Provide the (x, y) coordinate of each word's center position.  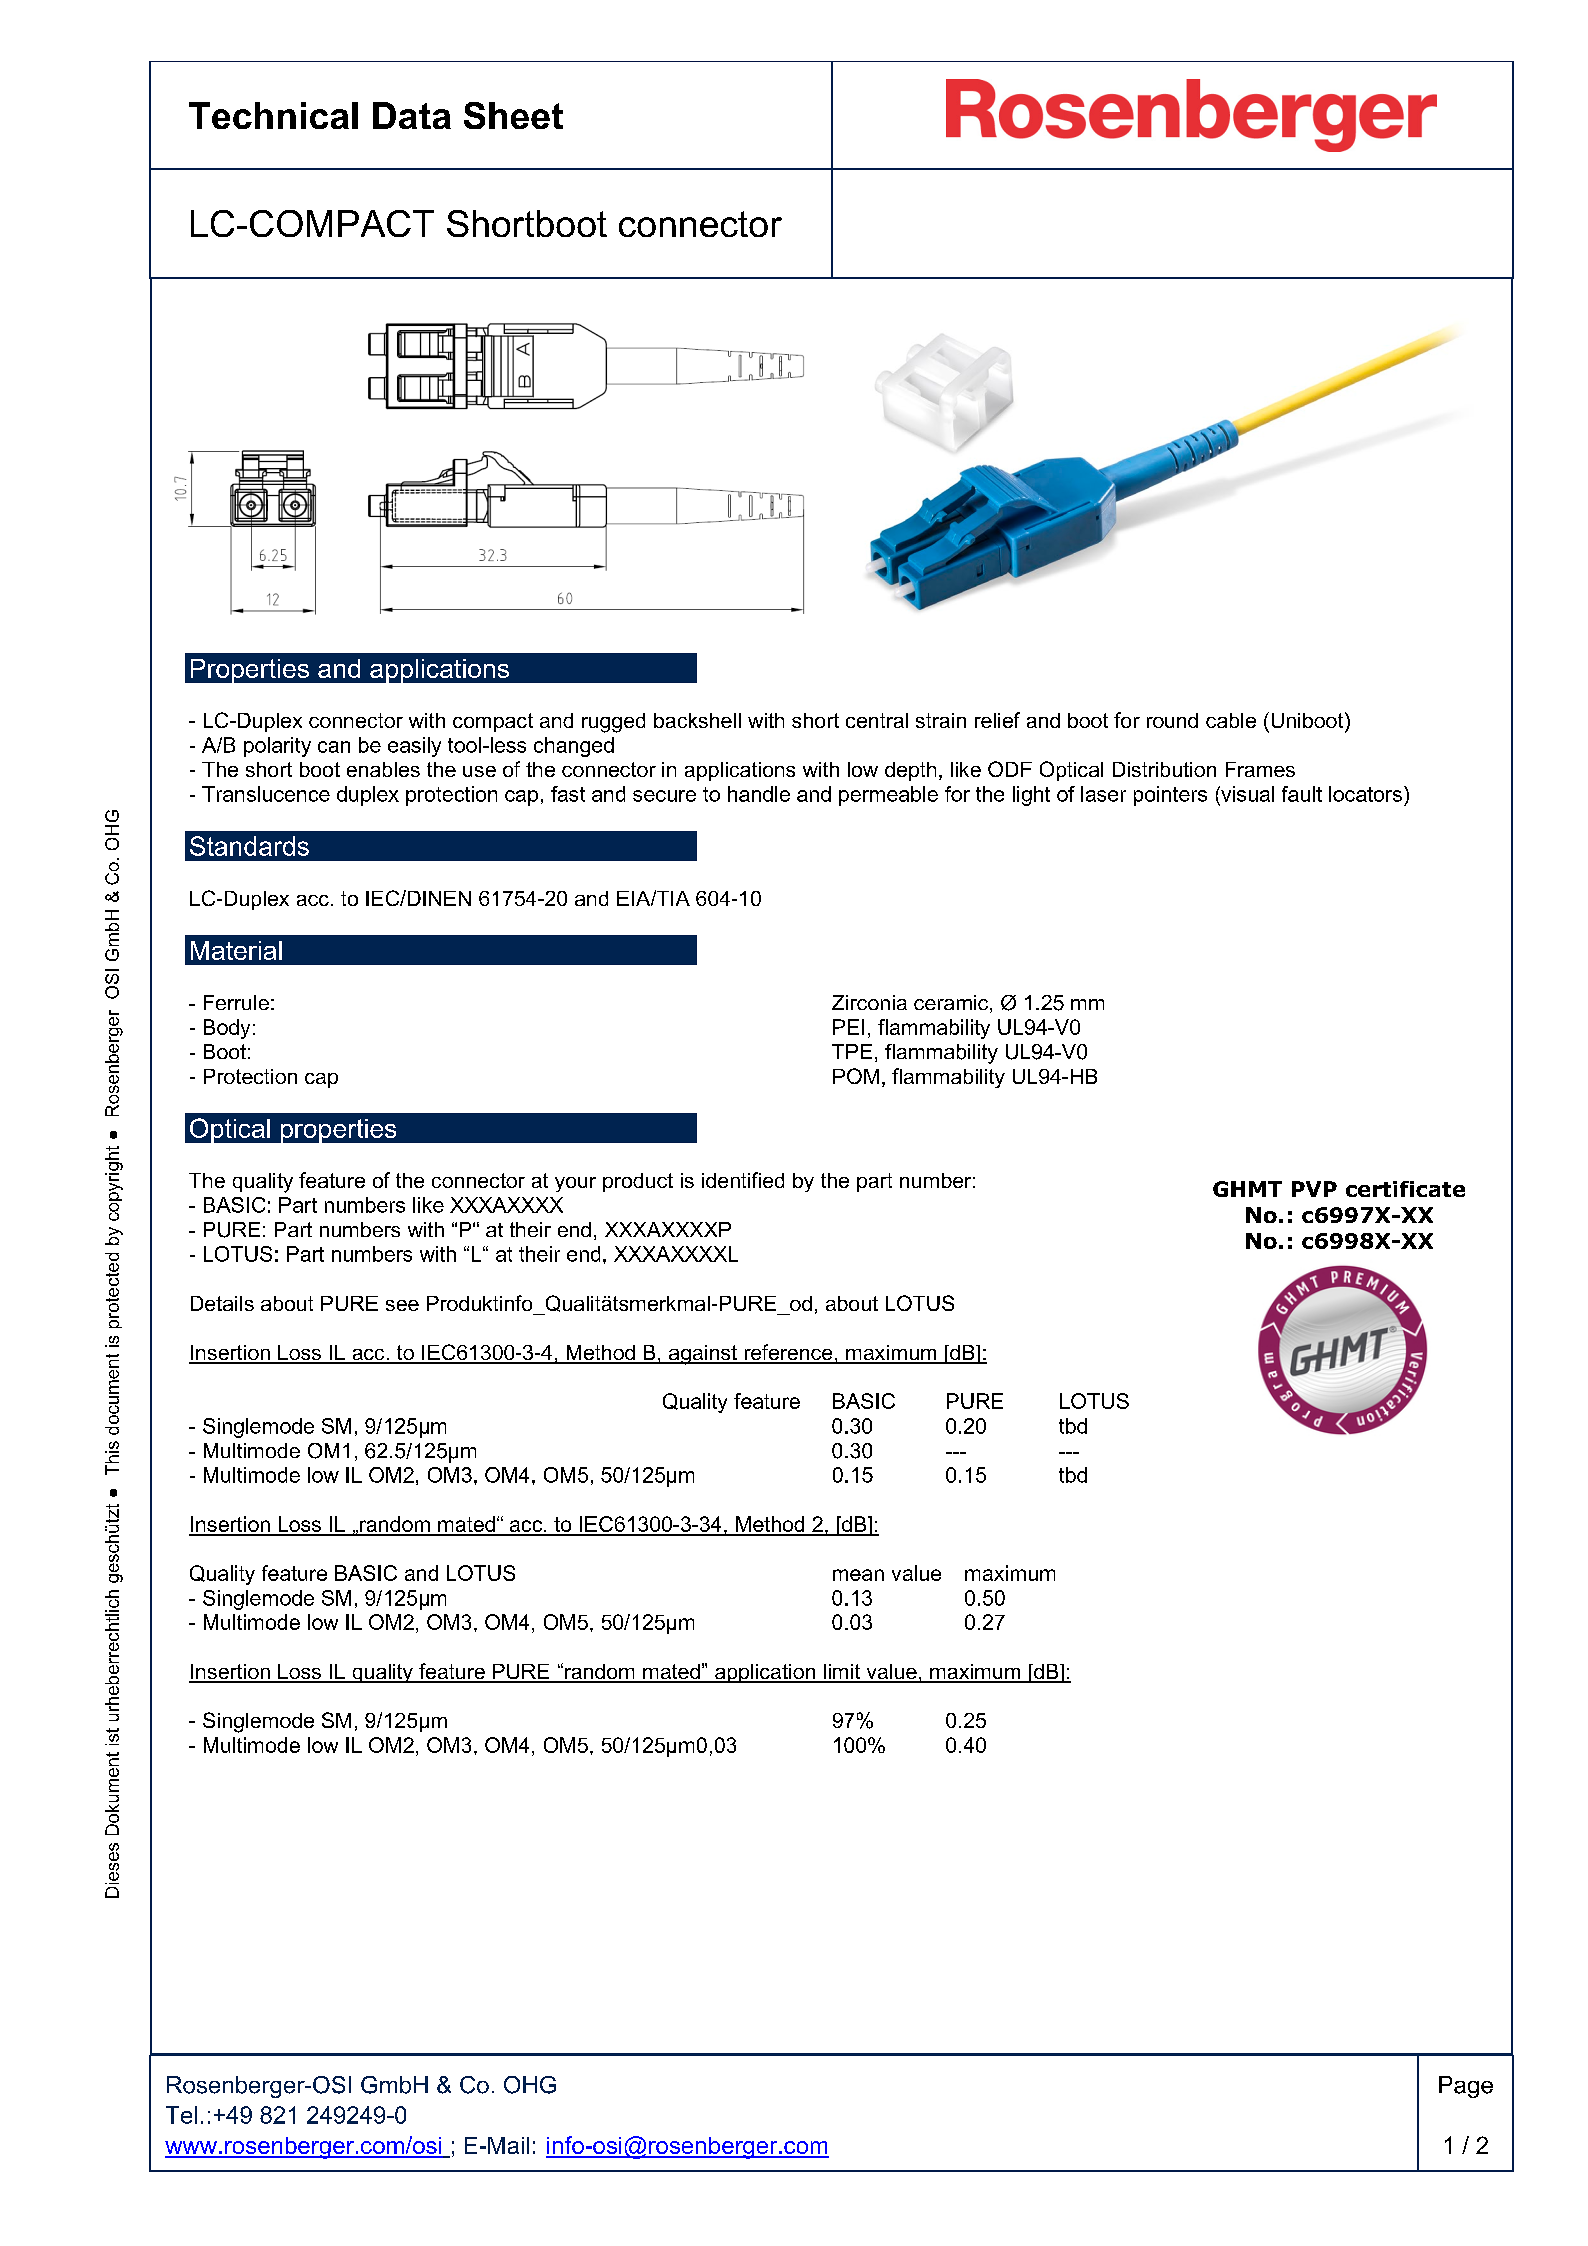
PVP (1314, 1189)
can (334, 747)
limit (842, 1673)
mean (858, 1575)
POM (856, 1076)
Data (412, 115)
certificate (1405, 1189)
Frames (1260, 769)
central (877, 720)
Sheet (513, 115)
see (402, 1305)
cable (1231, 720)
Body (227, 1029)
